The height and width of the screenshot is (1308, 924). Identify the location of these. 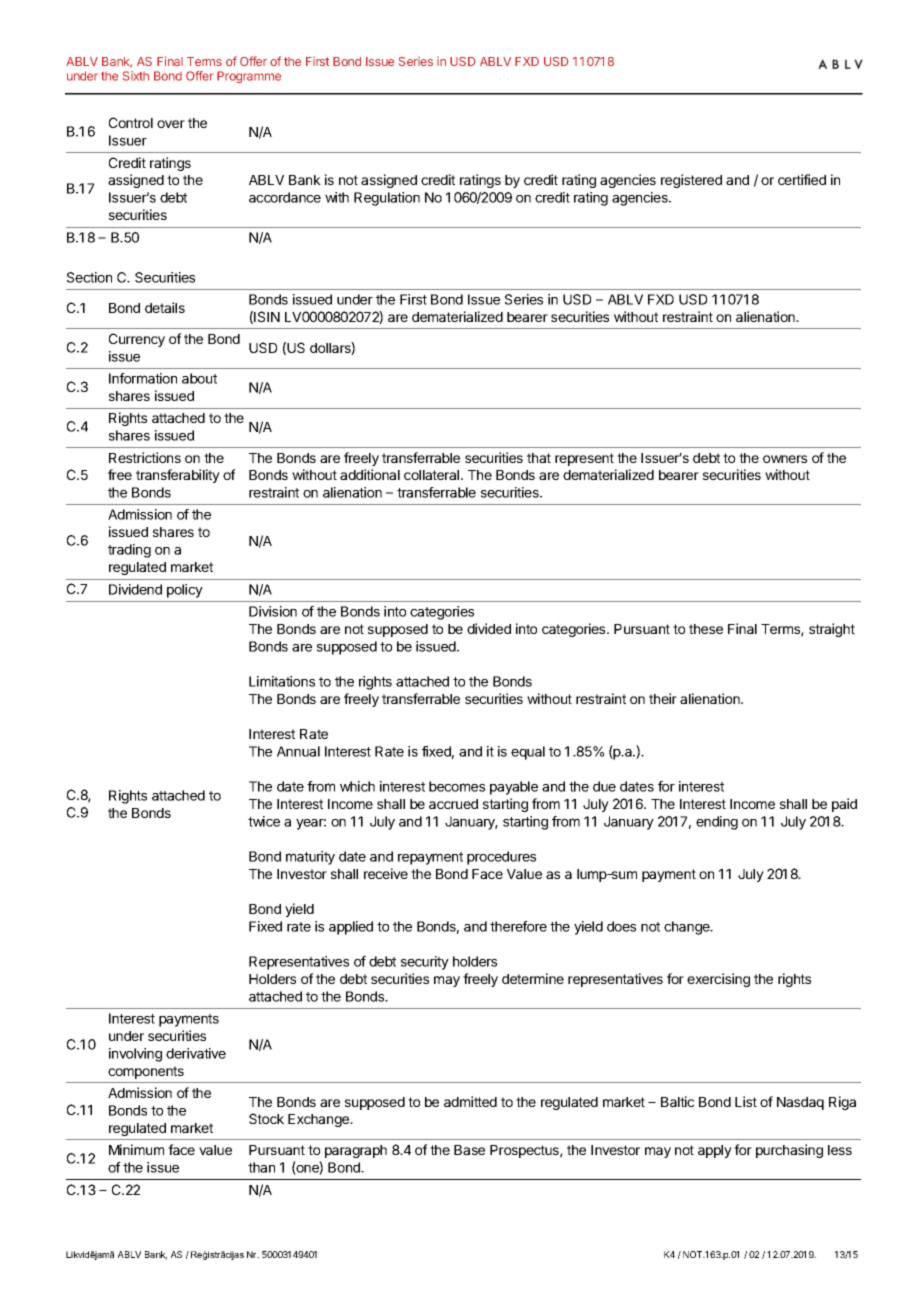
(706, 629).
